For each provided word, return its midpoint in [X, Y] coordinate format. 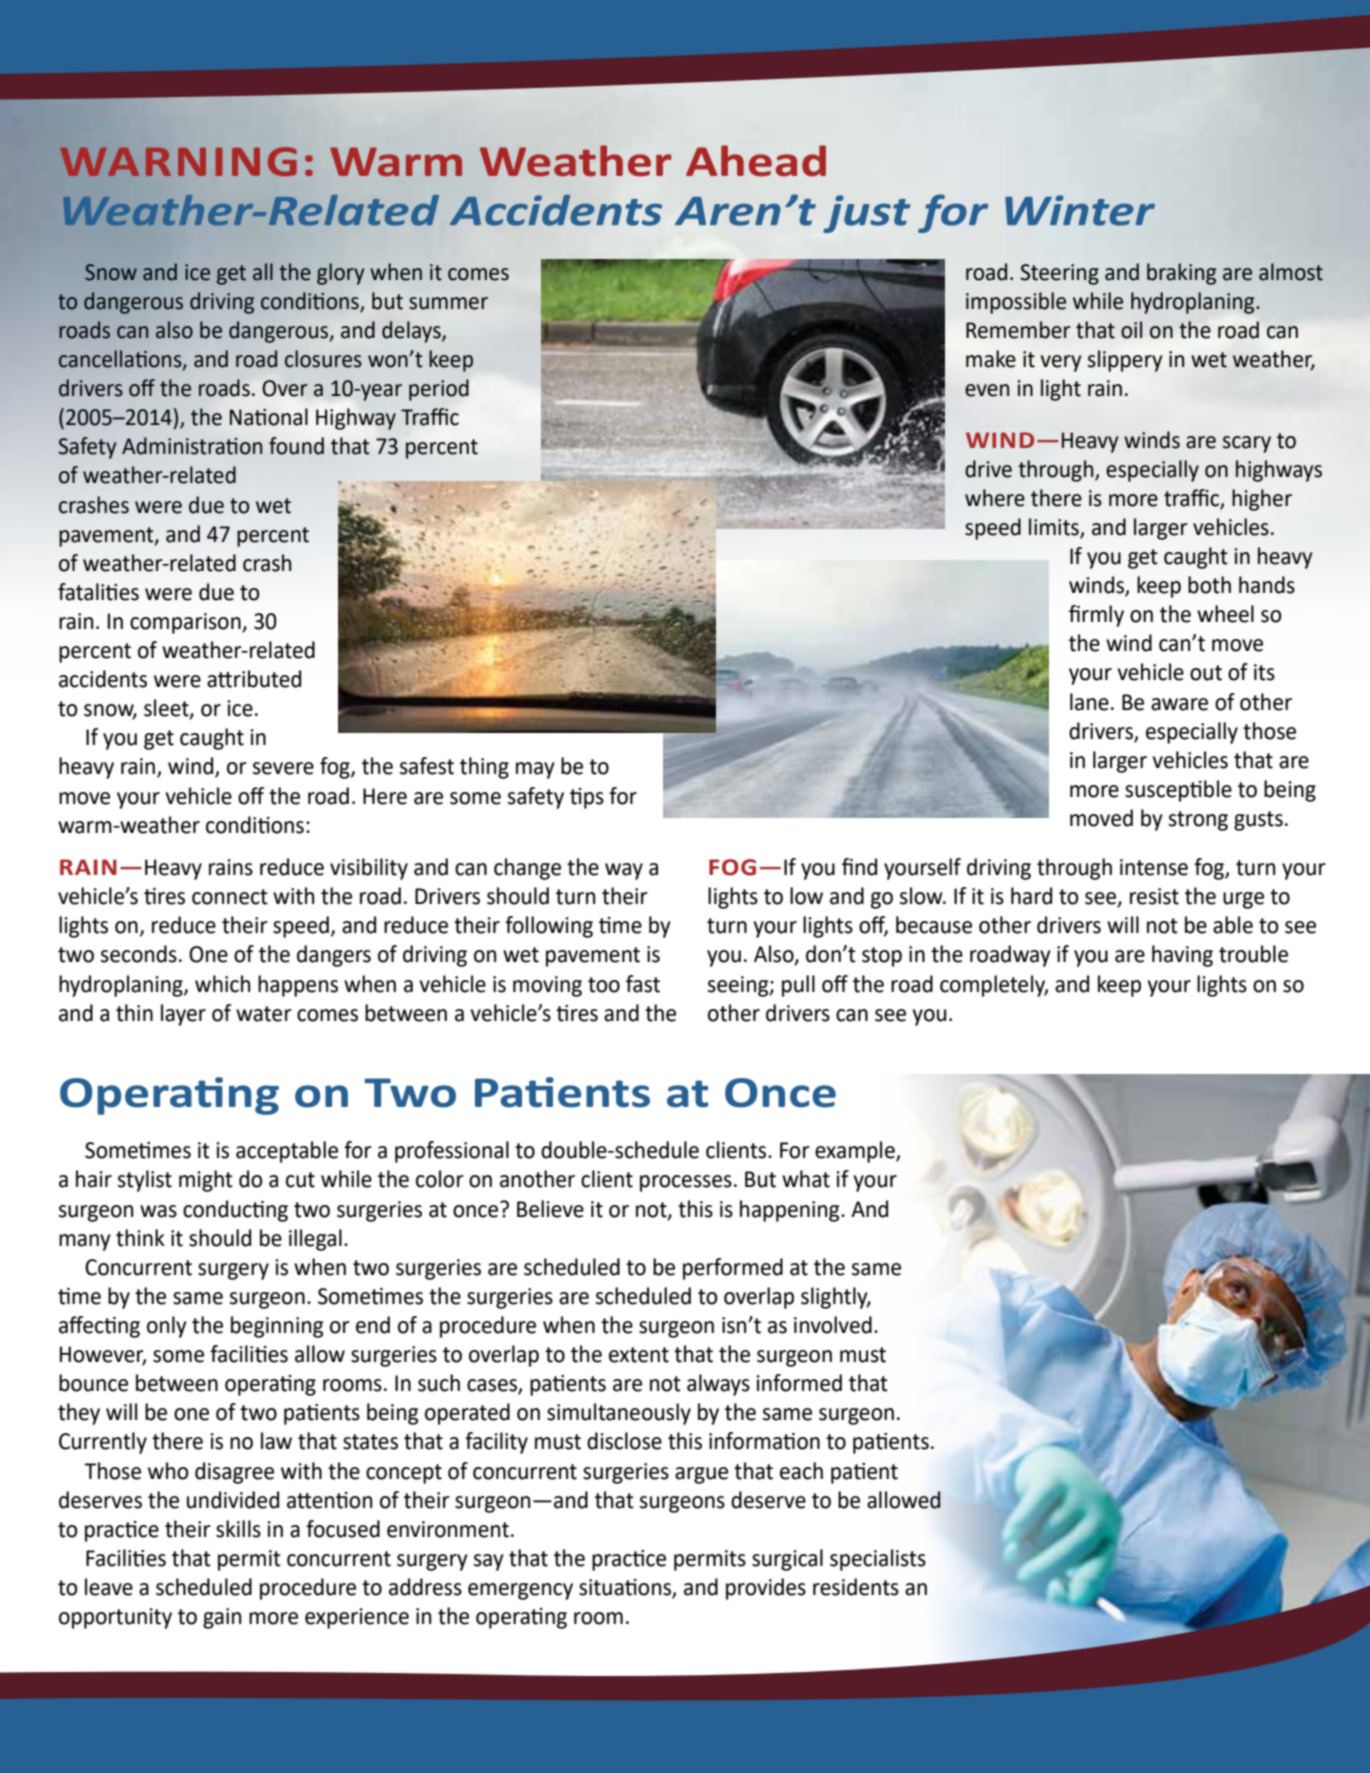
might [206, 1181]
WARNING [178, 161]
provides [766, 1589]
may [535, 770]
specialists [878, 1560]
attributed [254, 679]
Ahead [756, 161]
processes [686, 1183]
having [1182, 956]
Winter [1080, 210]
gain [222, 1618]
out [1206, 673]
